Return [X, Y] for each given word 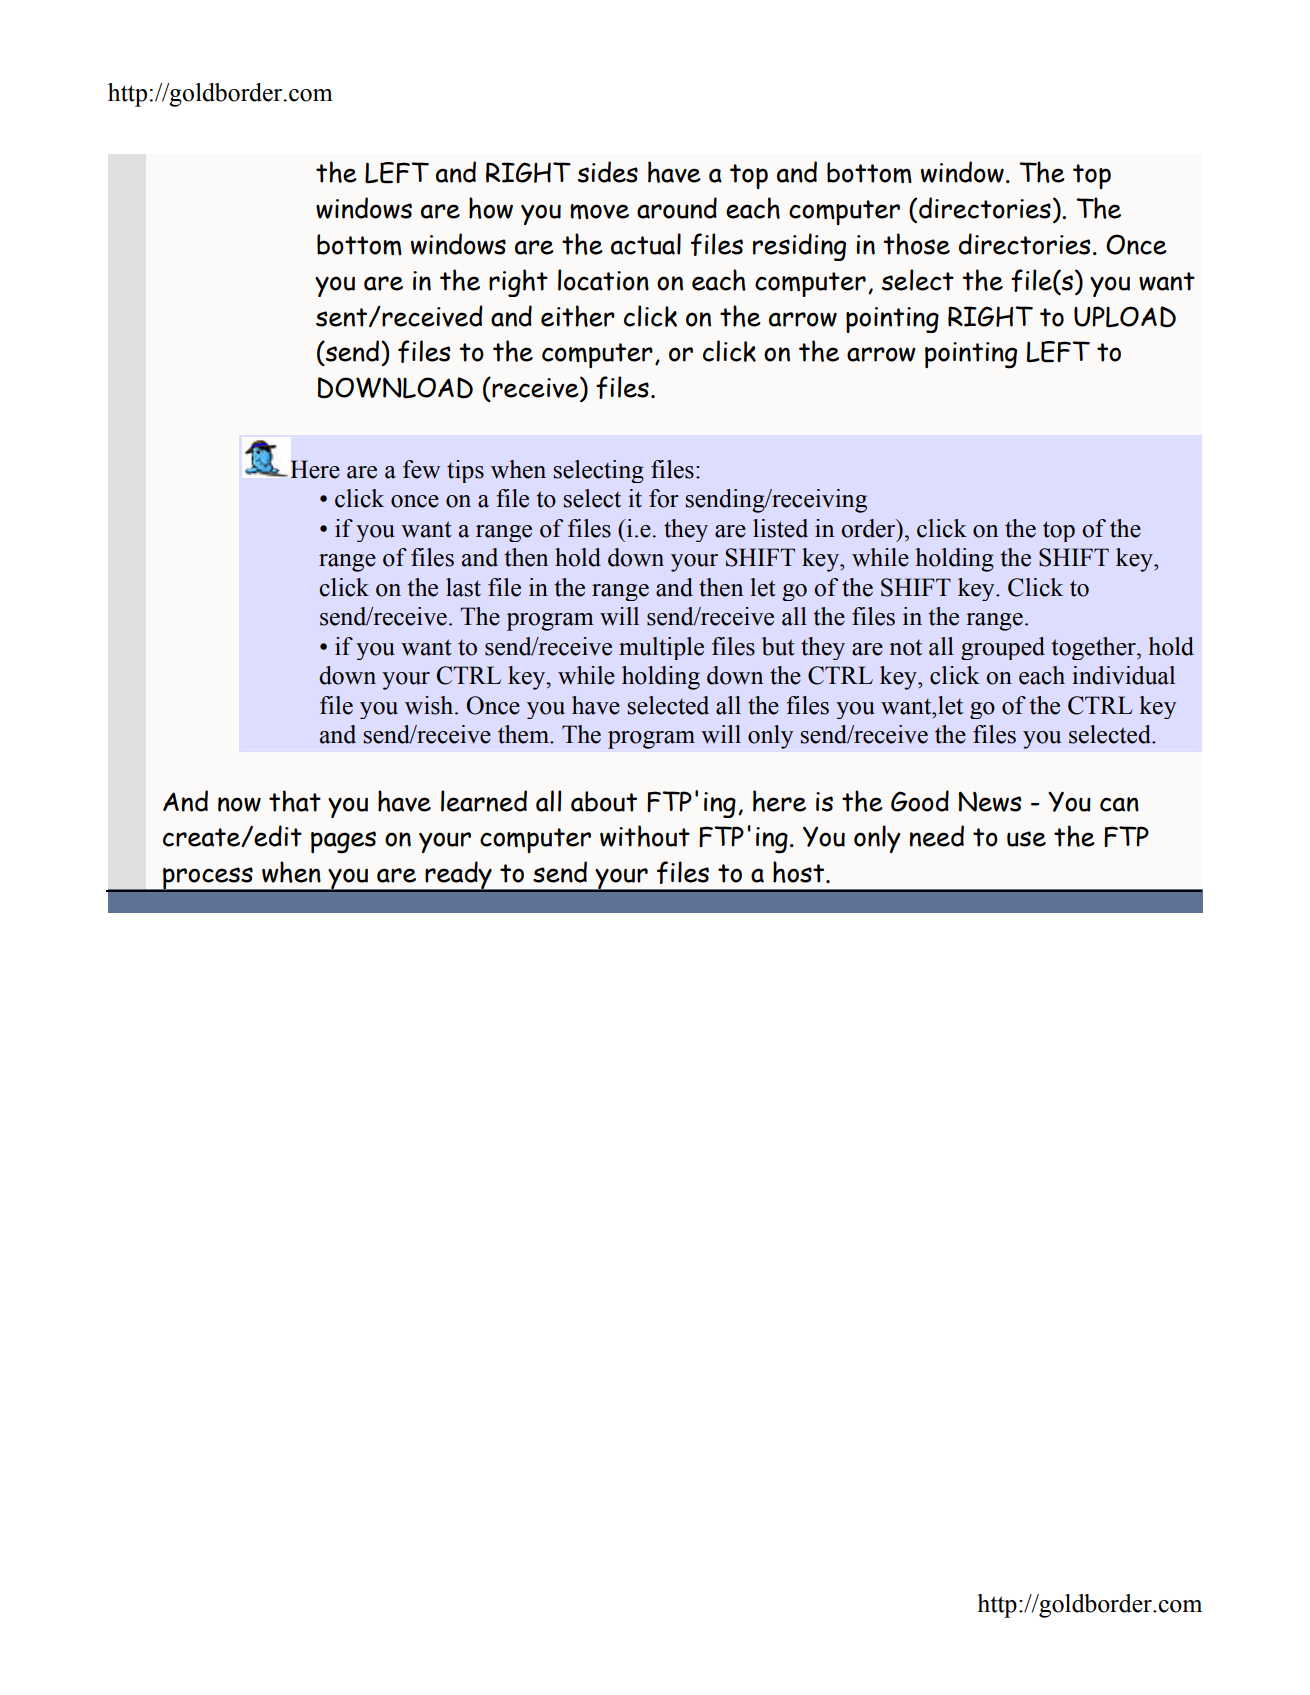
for [664, 498]
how [491, 208]
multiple [661, 648]
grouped [1003, 648]
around [677, 208]
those [916, 244]
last [463, 587]
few [421, 469]
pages [343, 842]
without [645, 836]
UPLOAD [1125, 317]
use [1026, 839]
